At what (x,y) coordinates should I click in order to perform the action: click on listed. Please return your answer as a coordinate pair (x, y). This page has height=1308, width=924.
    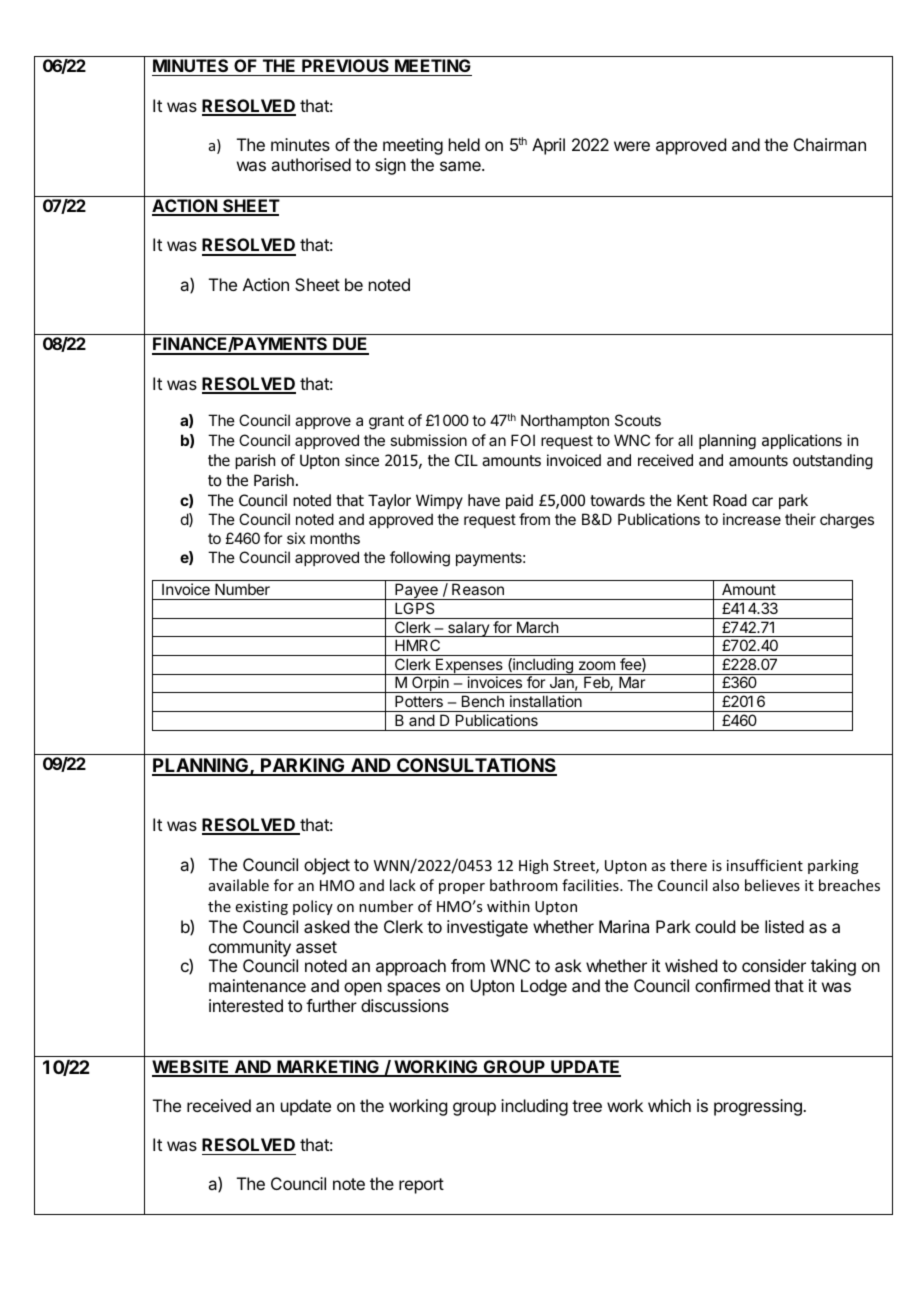
    Looking at the image, I should click on (784, 926).
